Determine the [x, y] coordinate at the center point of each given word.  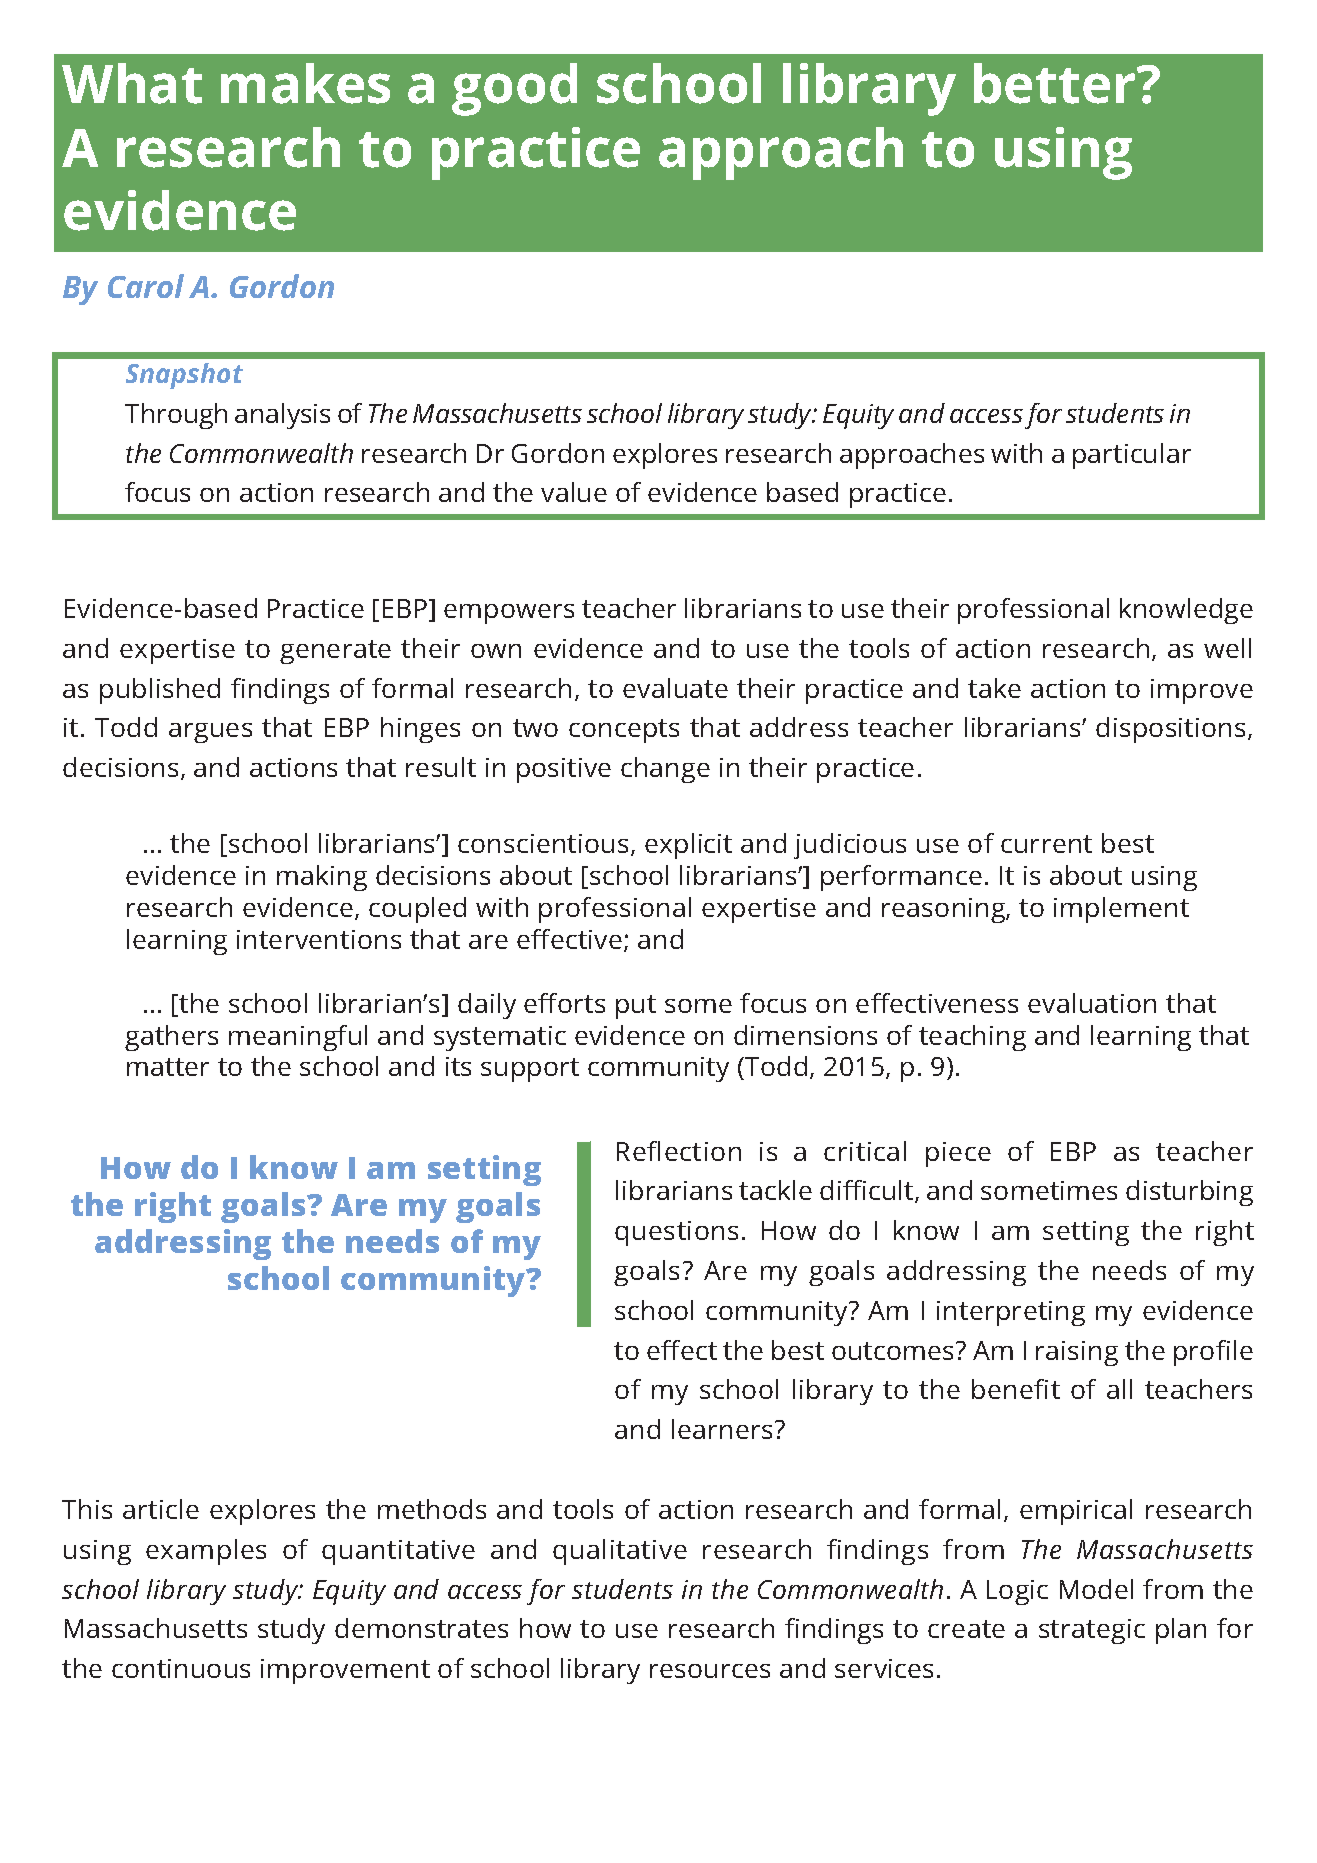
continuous [181, 1668]
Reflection [679, 1151]
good [514, 89]
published [160, 691]
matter [168, 1067]
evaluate [675, 688]
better [1056, 83]
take [994, 688]
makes [305, 83]
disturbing [1189, 1193]
